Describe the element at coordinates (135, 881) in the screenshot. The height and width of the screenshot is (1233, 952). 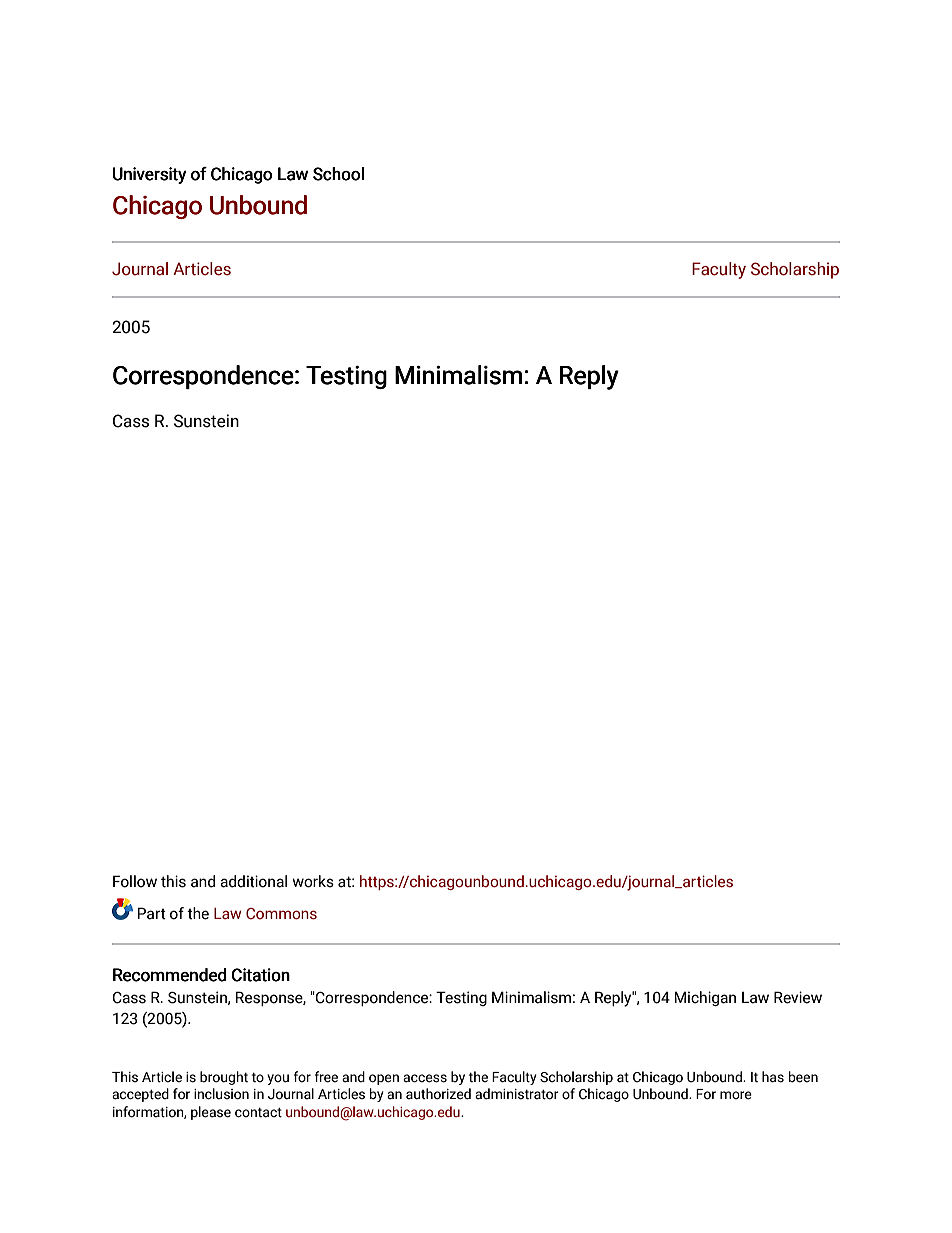
I see `Follow` at that location.
